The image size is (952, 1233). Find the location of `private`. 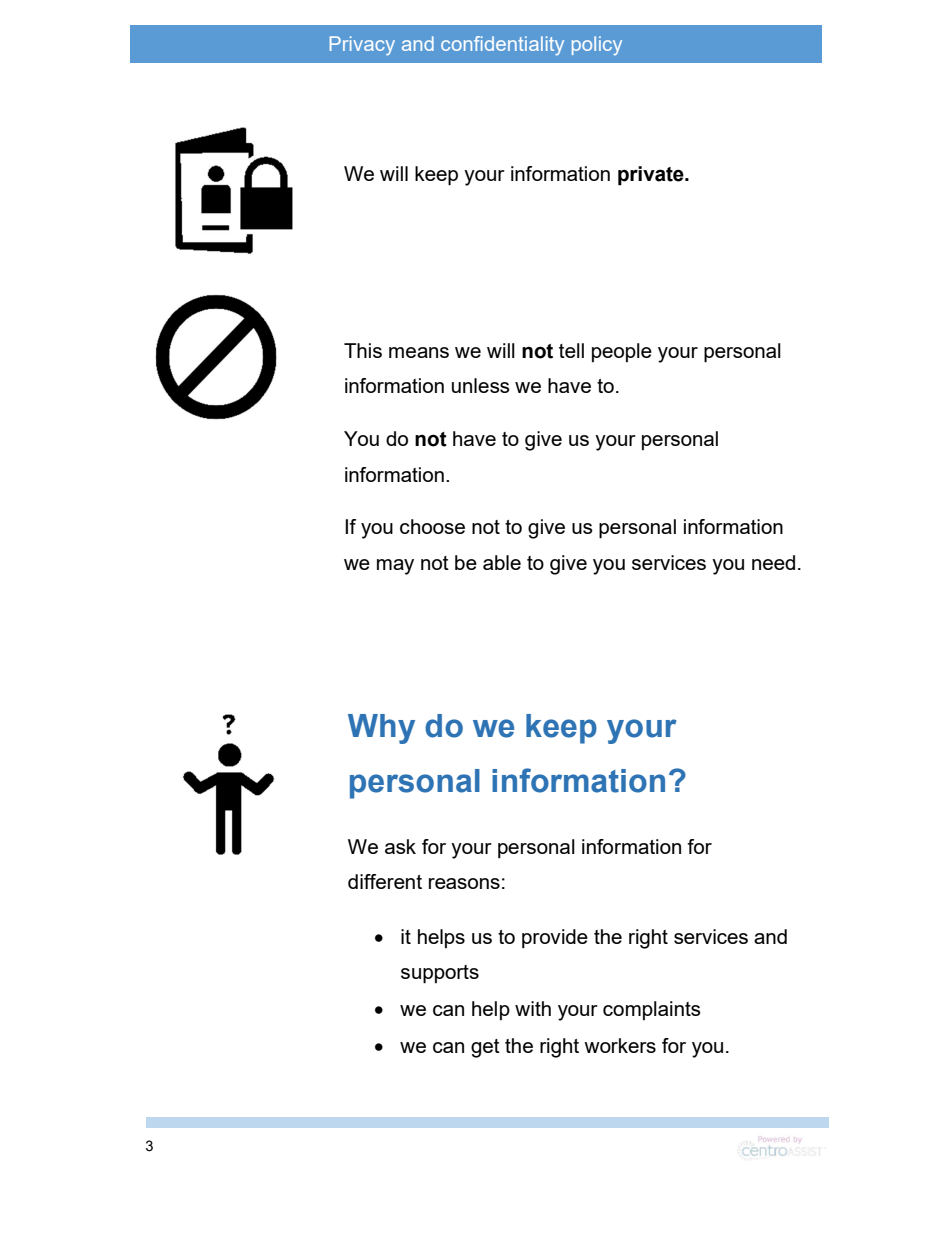

private is located at coordinates (652, 176).
